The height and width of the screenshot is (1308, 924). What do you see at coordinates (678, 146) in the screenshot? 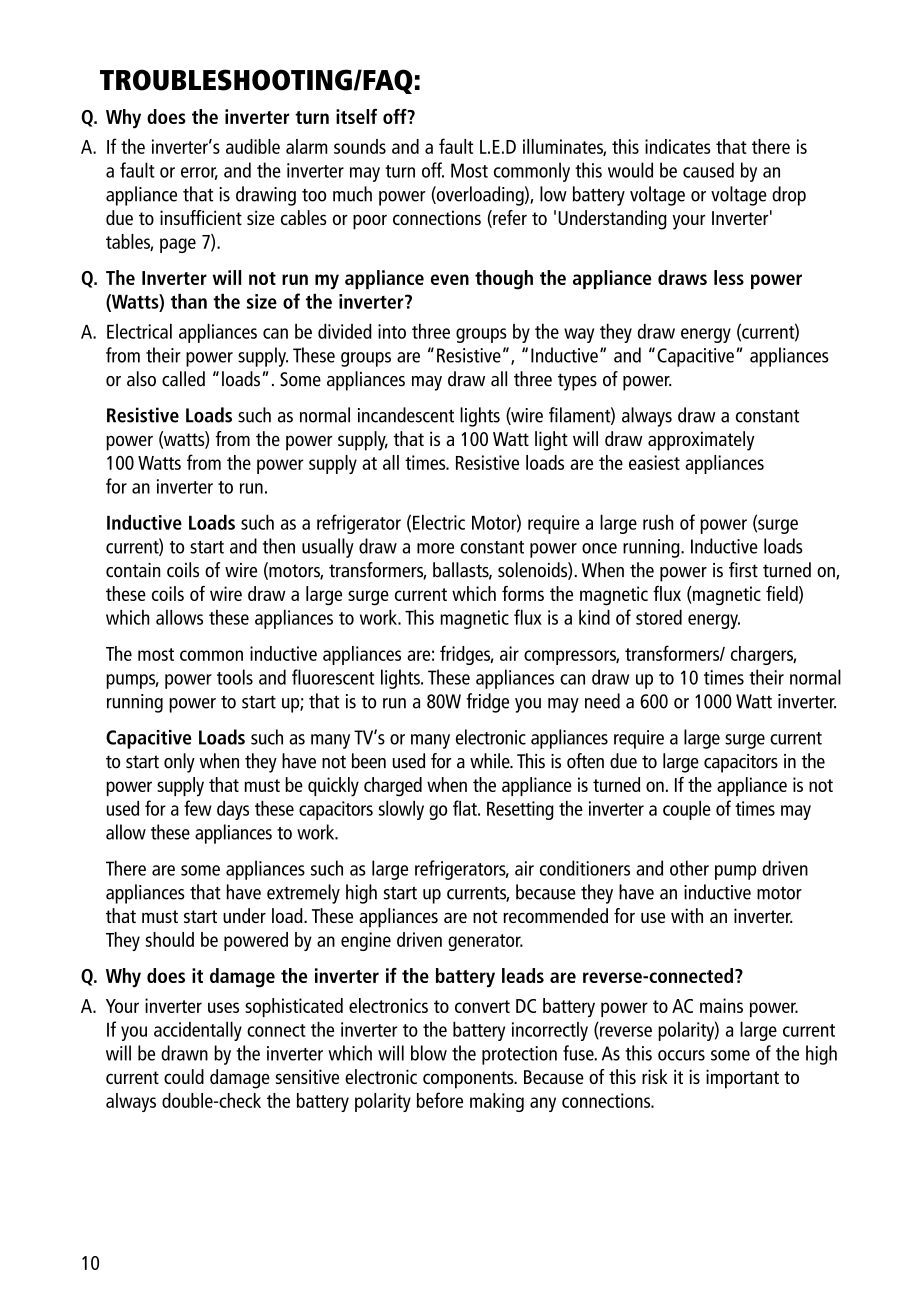
I see `indicates` at bounding box center [678, 146].
